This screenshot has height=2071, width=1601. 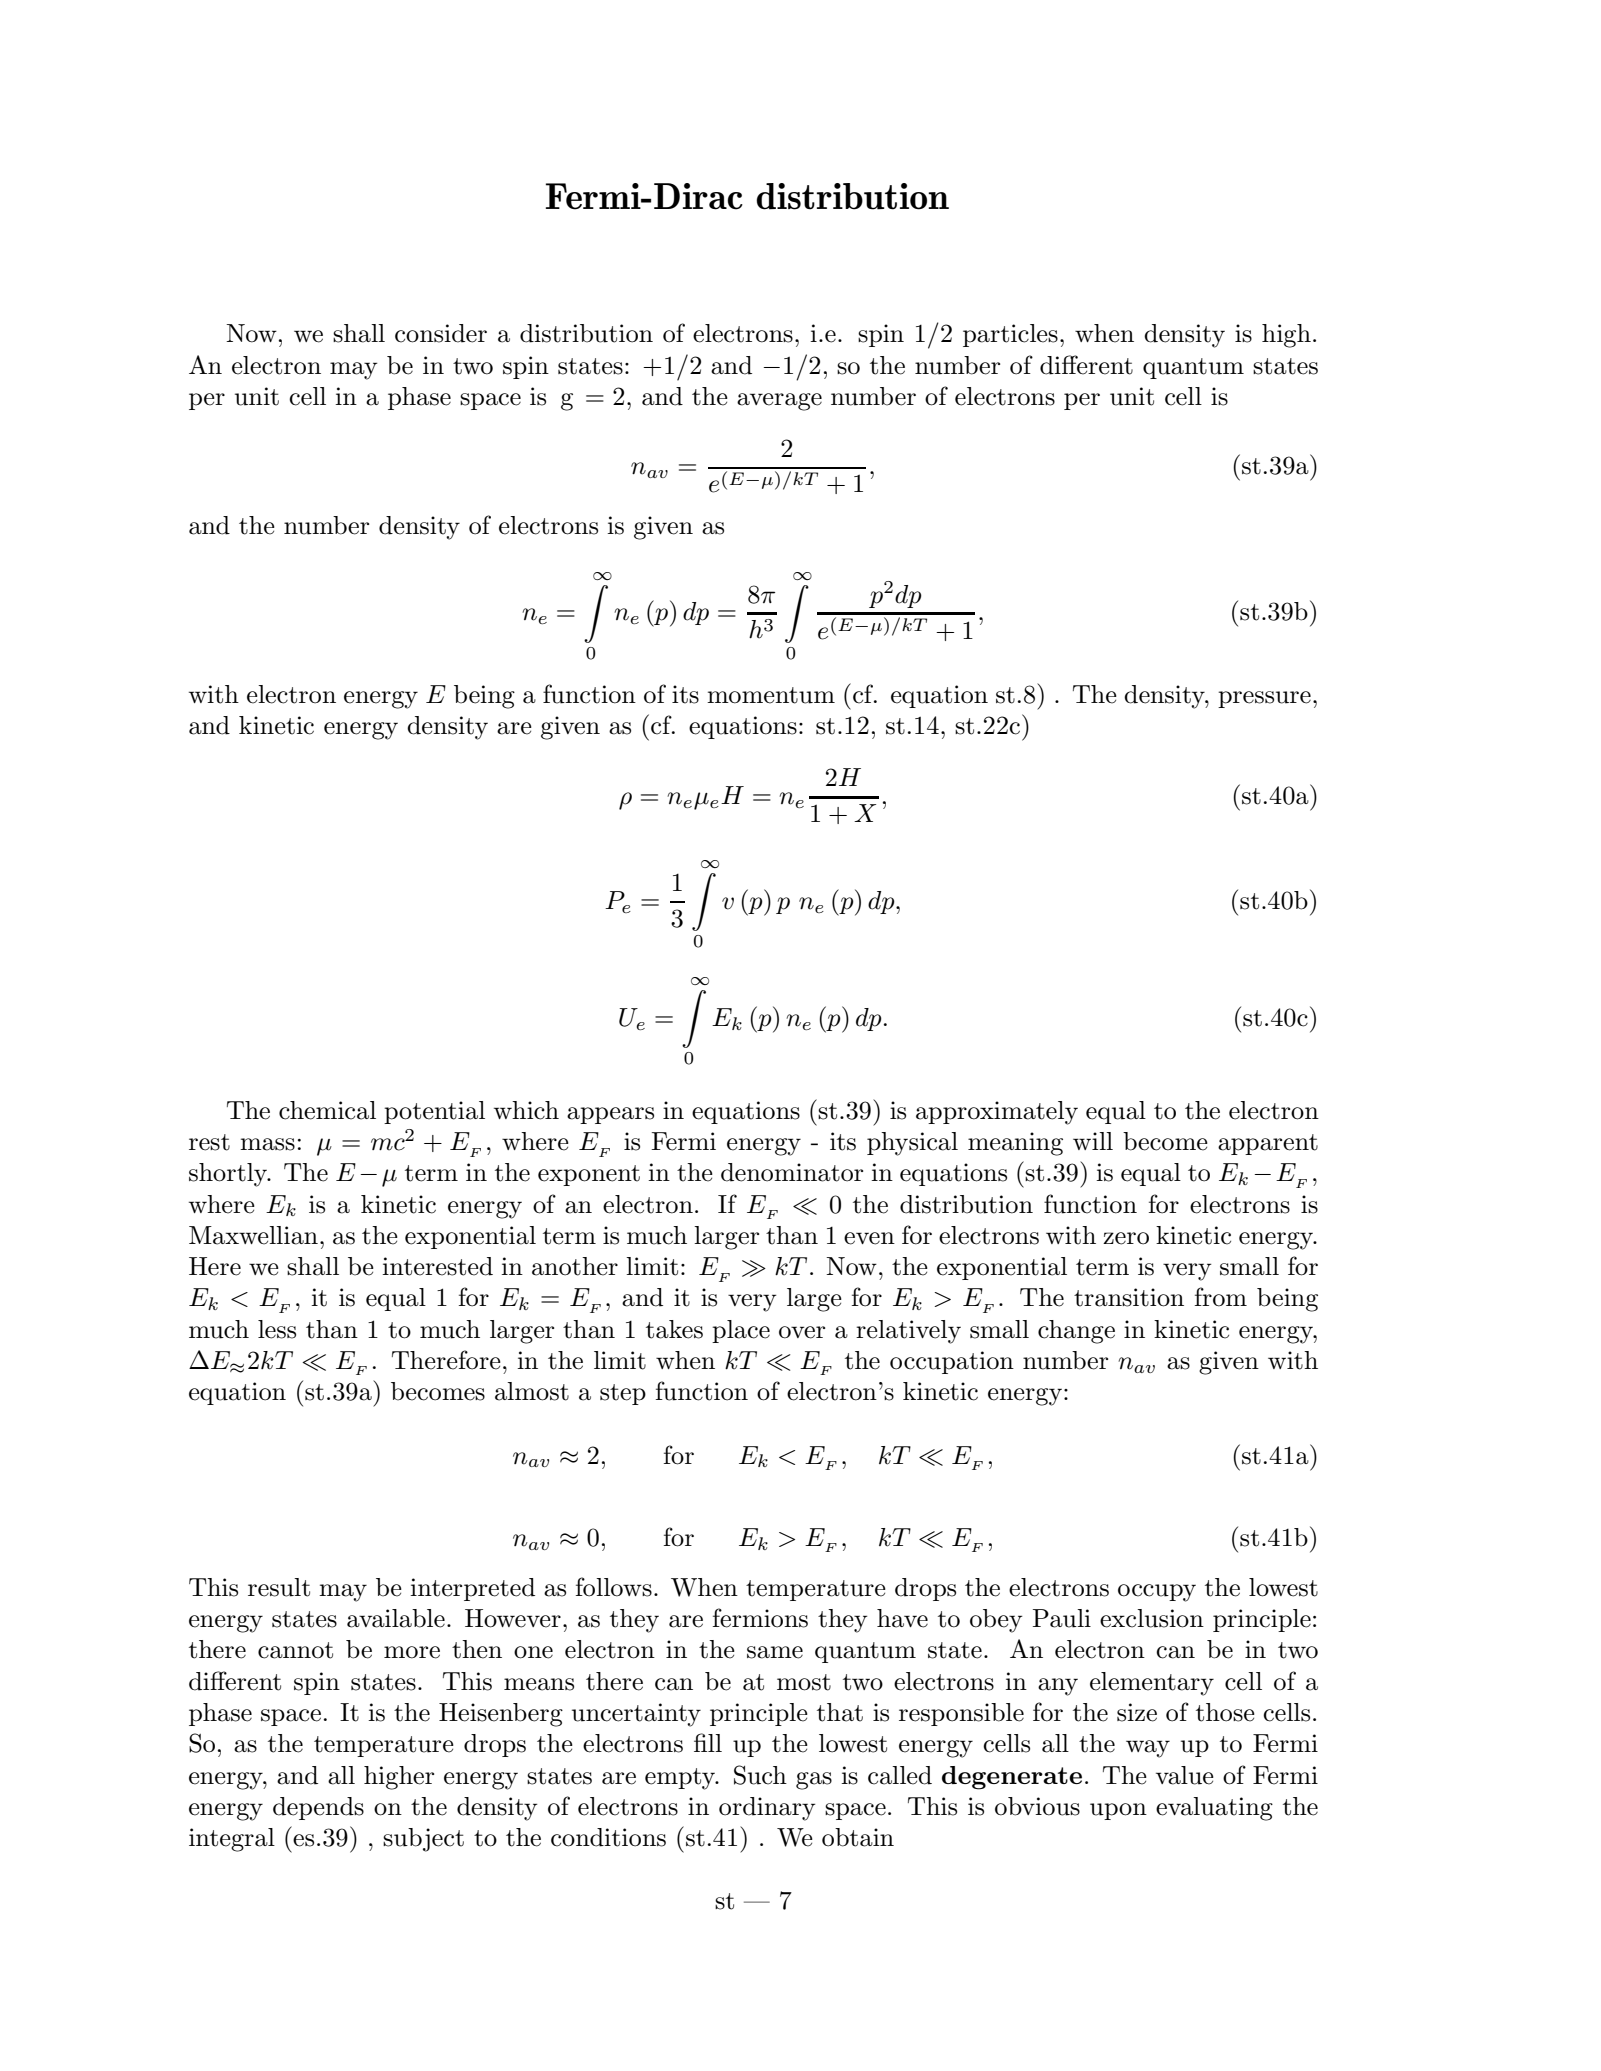 I want to click on momentum, so click(x=771, y=695).
